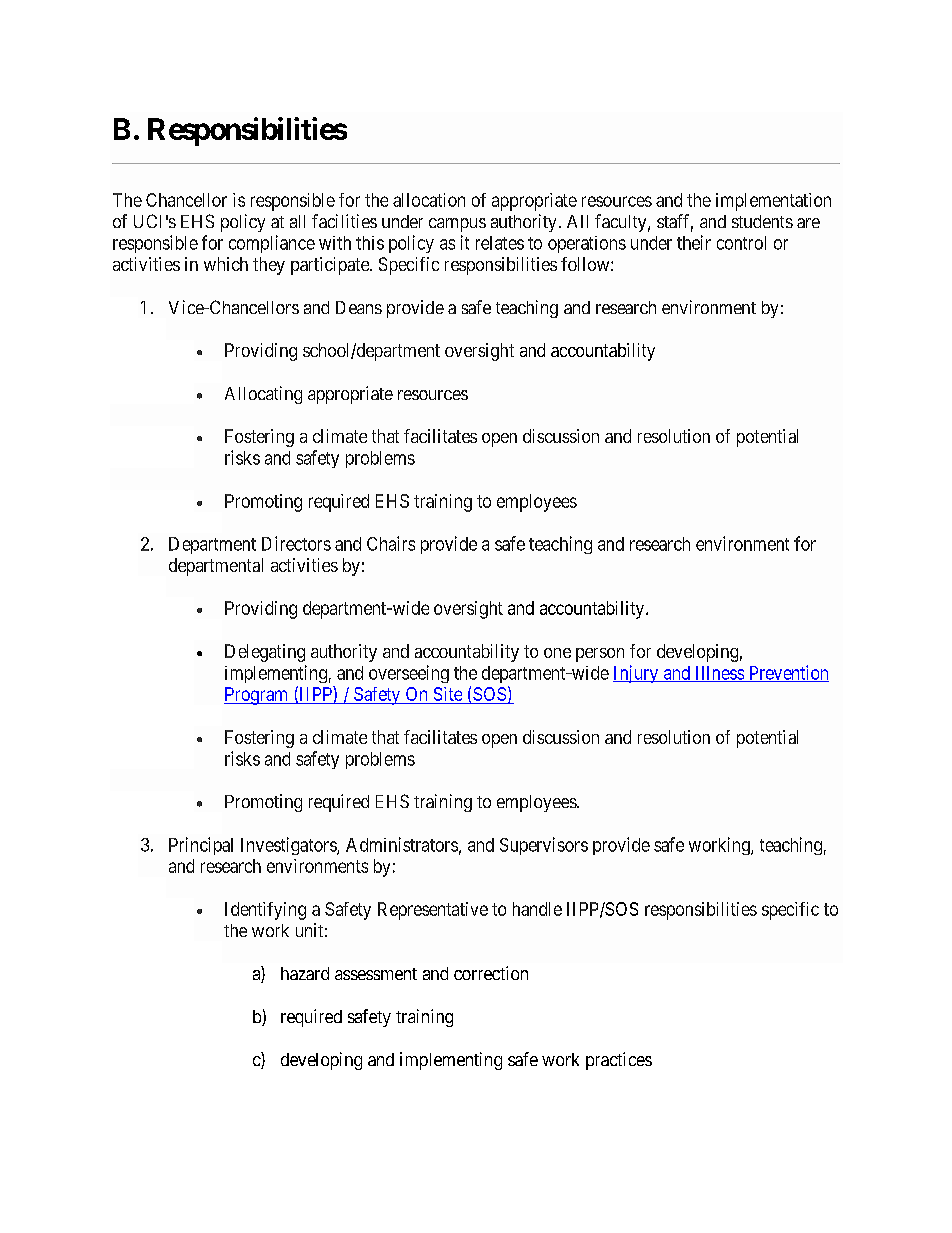  Describe the element at coordinates (787, 673) in the image. I see `Prevention` at that location.
